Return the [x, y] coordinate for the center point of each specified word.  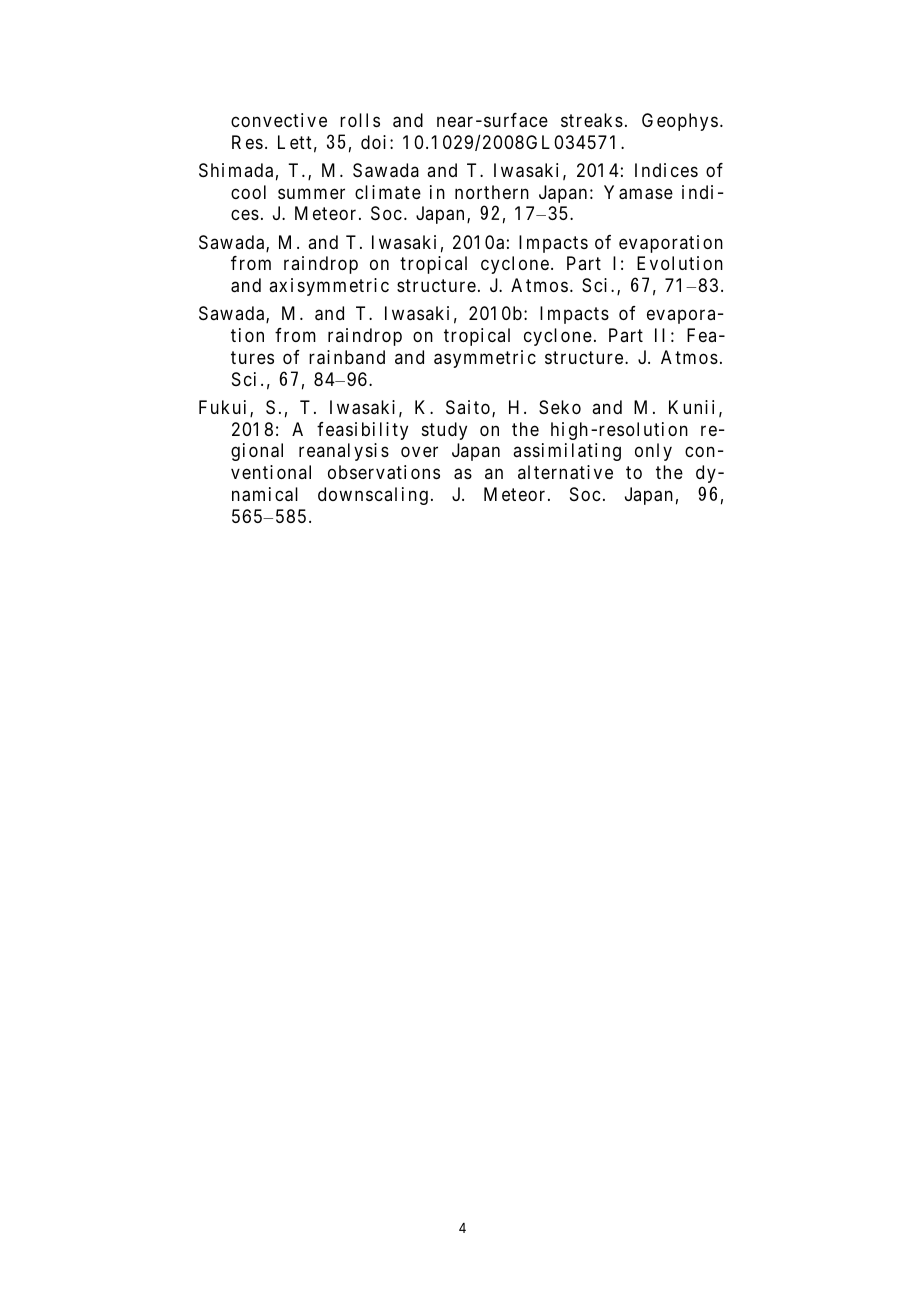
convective [279, 120]
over [419, 452]
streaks [592, 120]
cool [248, 192]
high [569, 431]
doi [373, 142]
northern [492, 192]
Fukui [222, 407]
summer [311, 193]
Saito [468, 407]
